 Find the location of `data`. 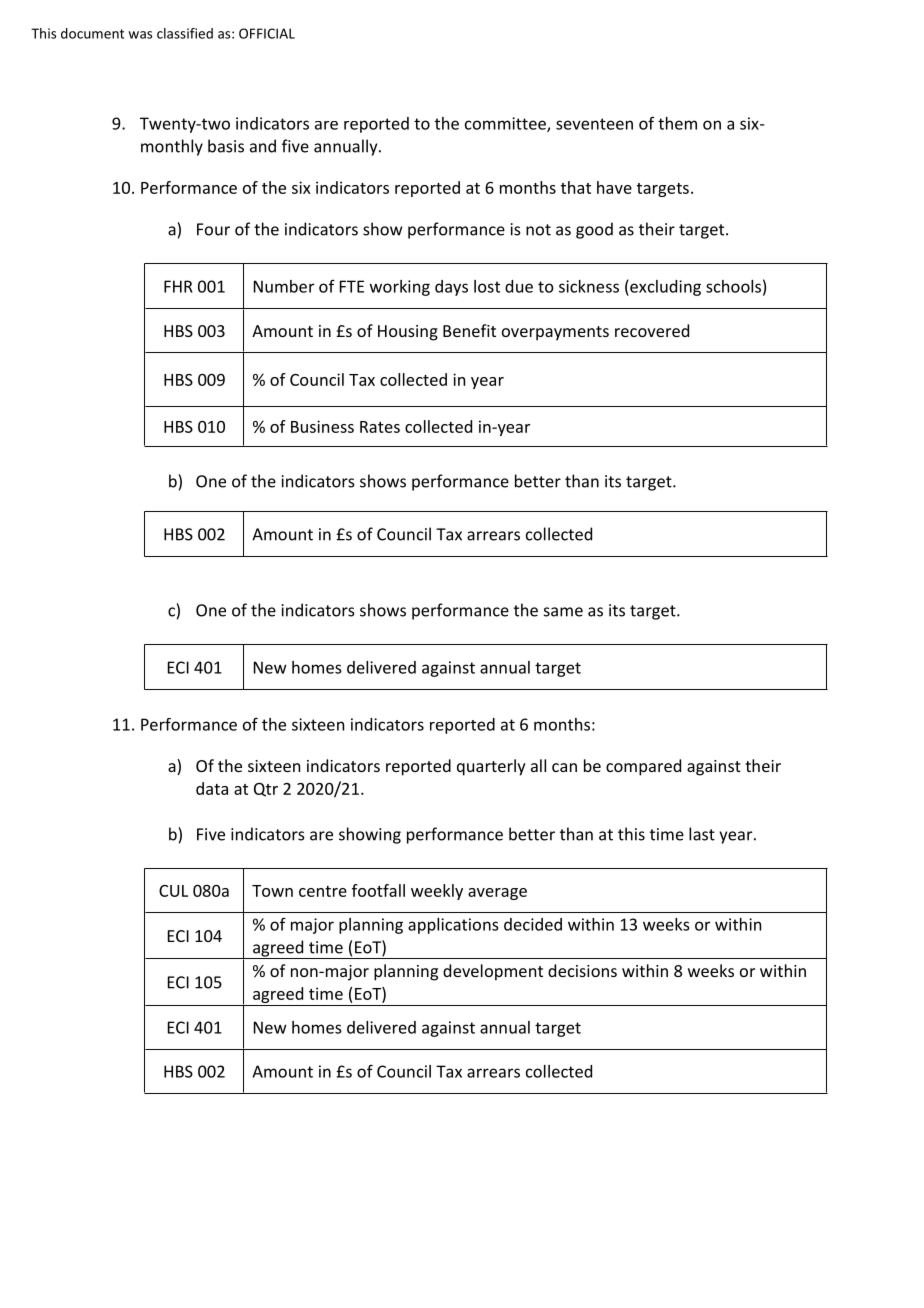

data is located at coordinates (212, 788).
